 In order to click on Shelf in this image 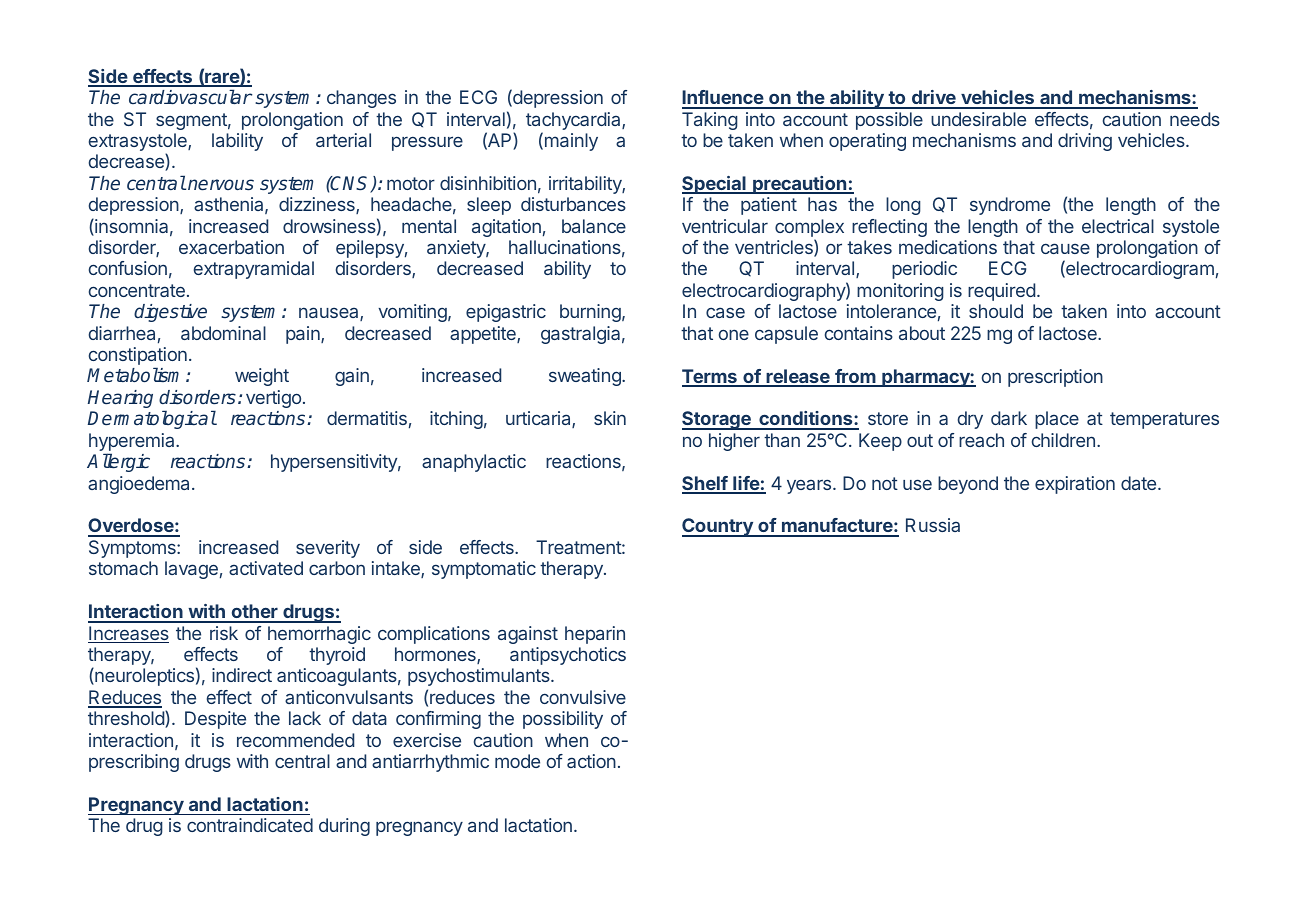, I will do `click(705, 484)`.
